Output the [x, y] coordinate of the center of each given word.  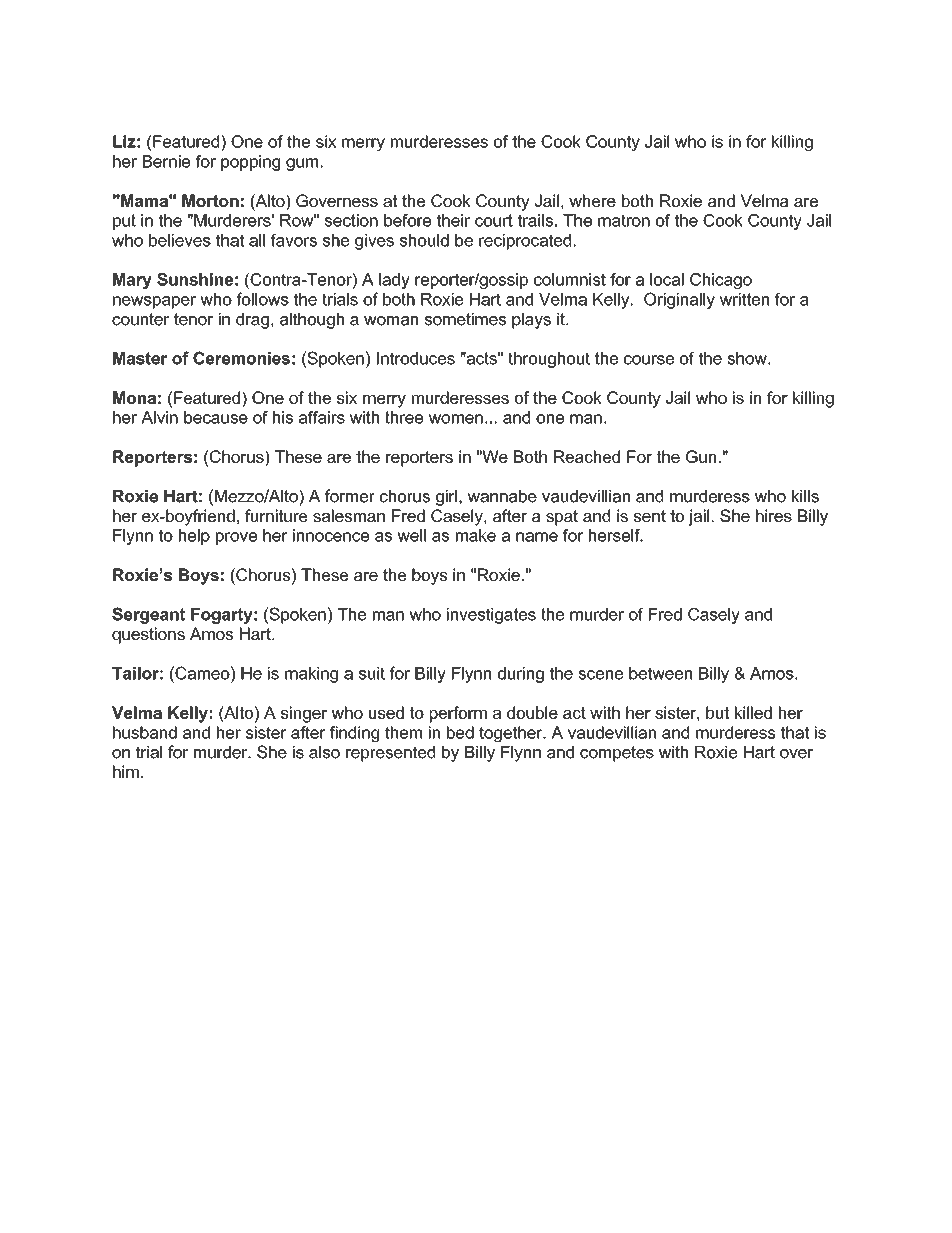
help [194, 537]
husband [145, 732]
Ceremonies [241, 358]
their [453, 220]
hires [774, 515]
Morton [210, 200]
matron [624, 220]
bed [460, 732]
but [717, 712]
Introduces [416, 358]
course [649, 360]
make [476, 535]
